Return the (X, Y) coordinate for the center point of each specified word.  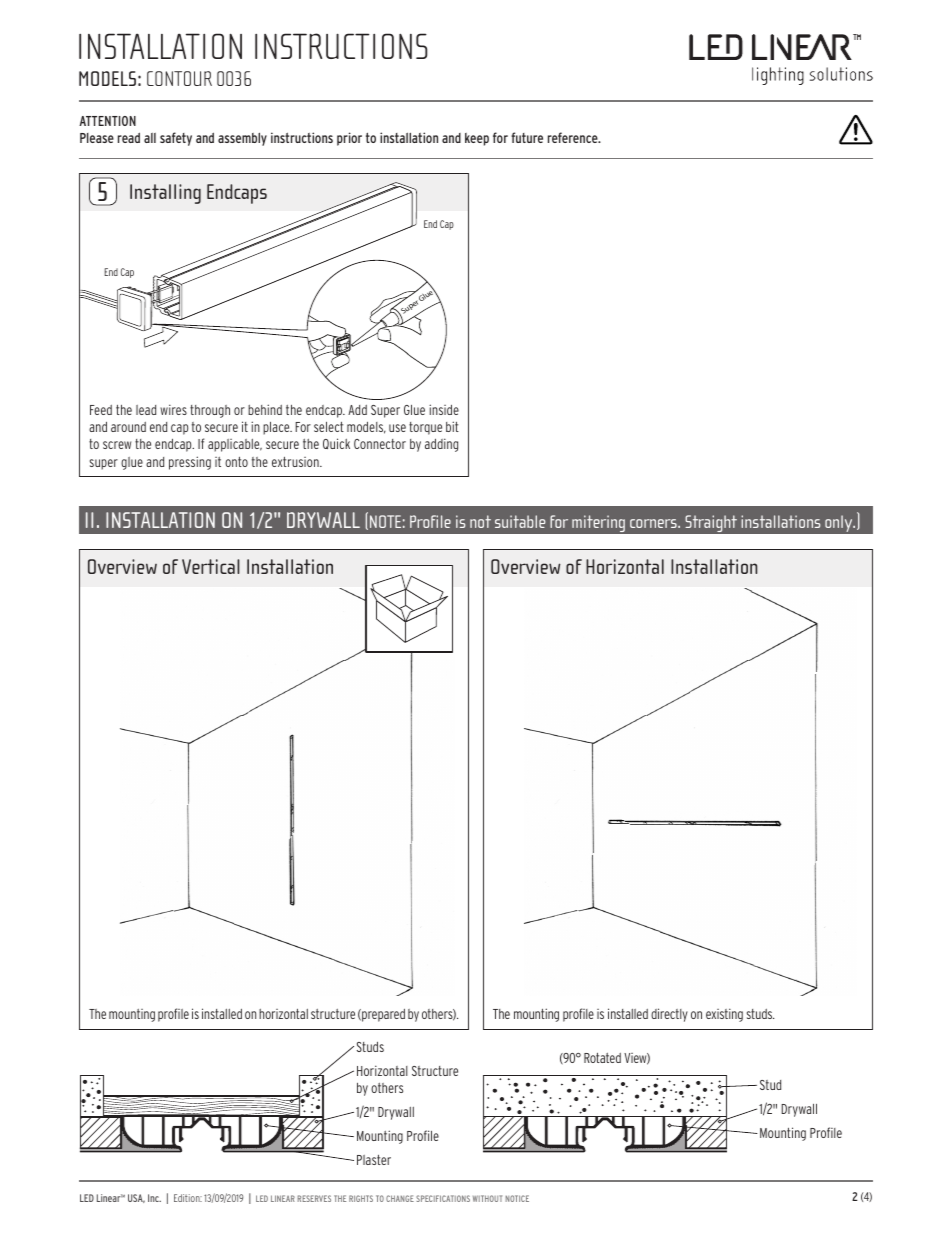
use (397, 428)
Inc (154, 1198)
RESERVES (314, 1198)
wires (173, 409)
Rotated (602, 1058)
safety (176, 139)
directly (669, 1015)
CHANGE (400, 1198)
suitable (520, 521)
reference (574, 137)
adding (441, 445)
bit (452, 426)
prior (349, 139)
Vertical (211, 566)
